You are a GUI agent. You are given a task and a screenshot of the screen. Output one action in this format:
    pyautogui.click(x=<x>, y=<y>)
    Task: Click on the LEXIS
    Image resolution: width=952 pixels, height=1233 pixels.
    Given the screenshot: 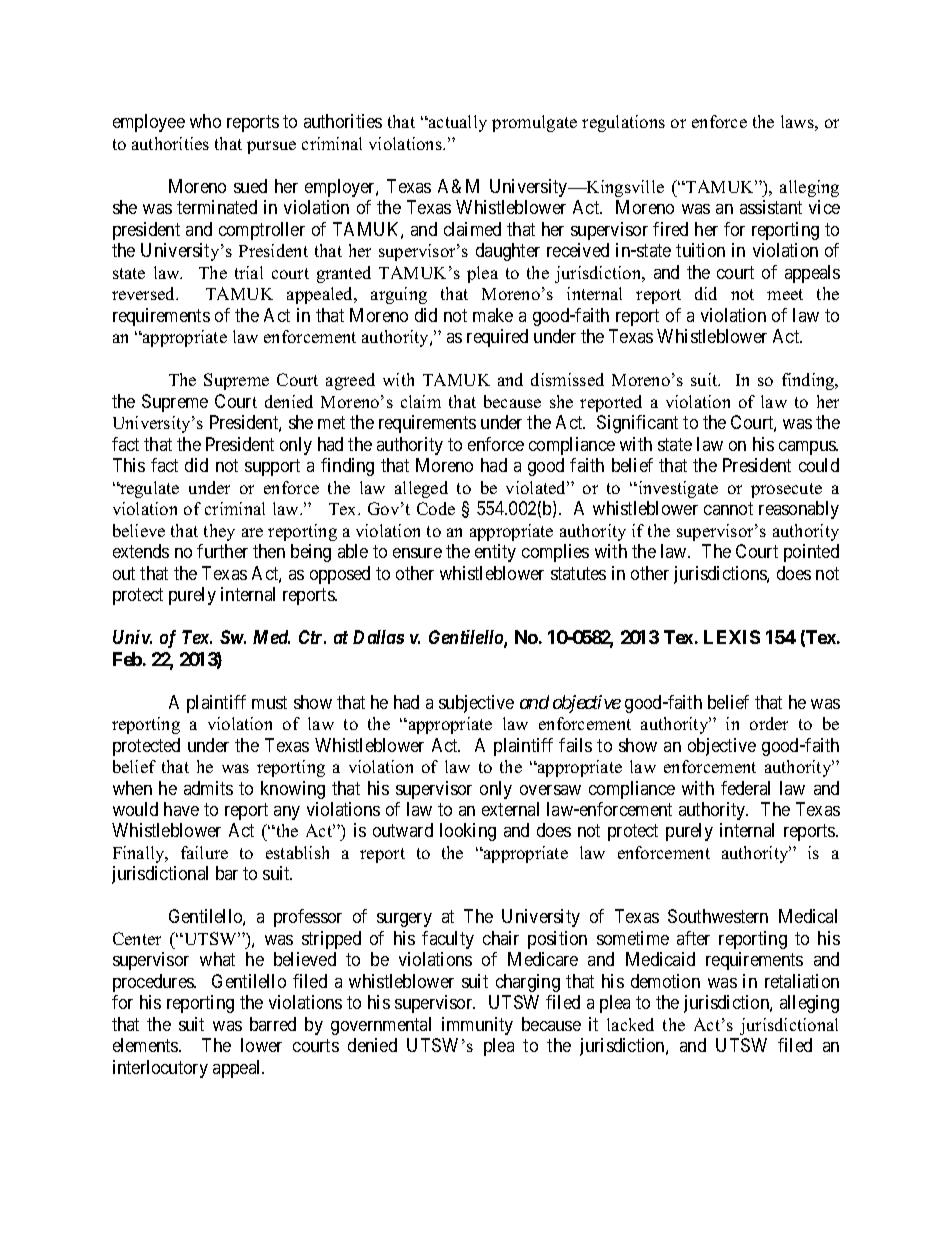 What is the action you would take?
    pyautogui.click(x=732, y=637)
